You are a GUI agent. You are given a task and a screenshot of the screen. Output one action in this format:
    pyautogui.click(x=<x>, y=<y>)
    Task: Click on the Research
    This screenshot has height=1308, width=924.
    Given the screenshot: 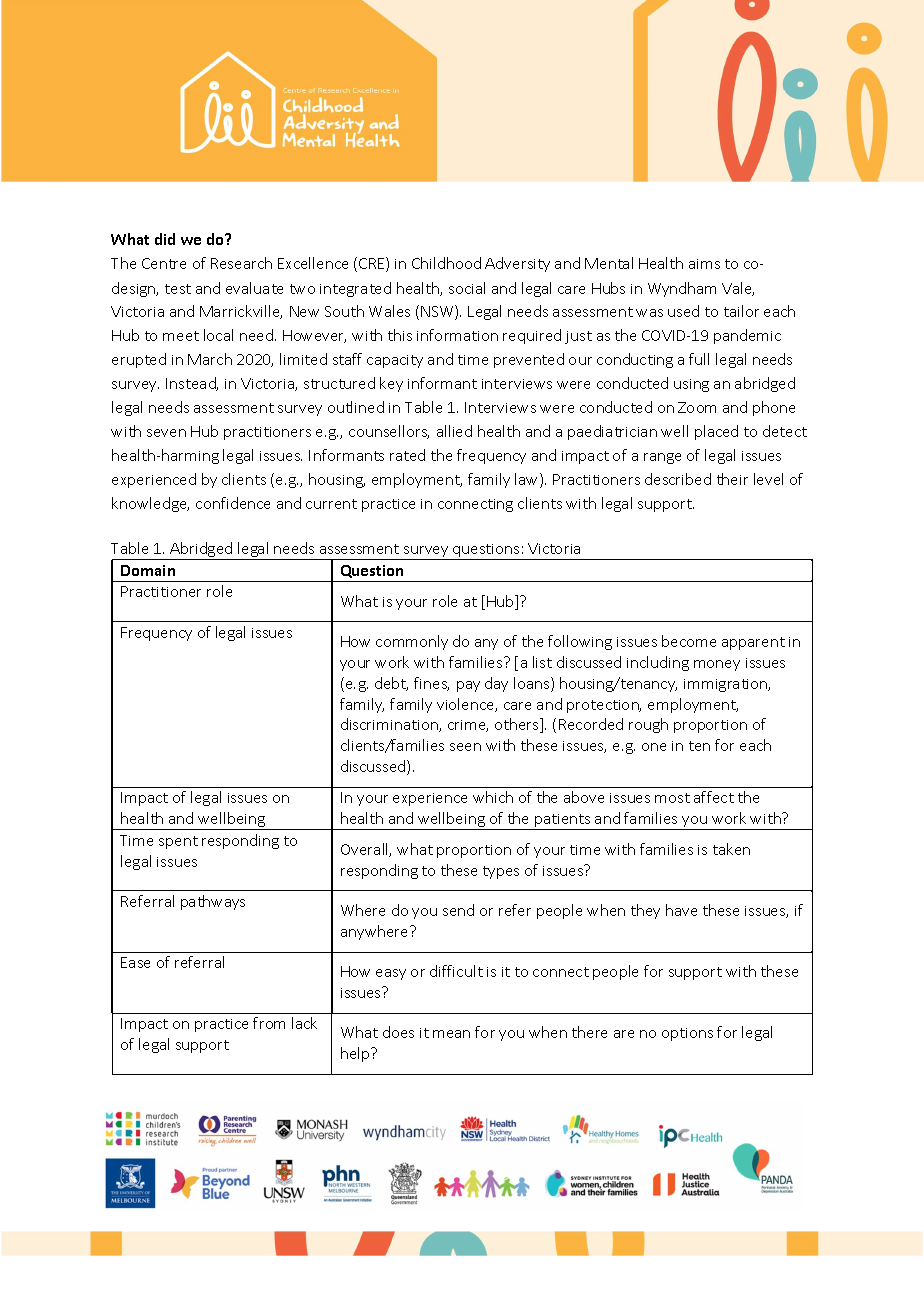 What is the action you would take?
    pyautogui.click(x=241, y=263)
